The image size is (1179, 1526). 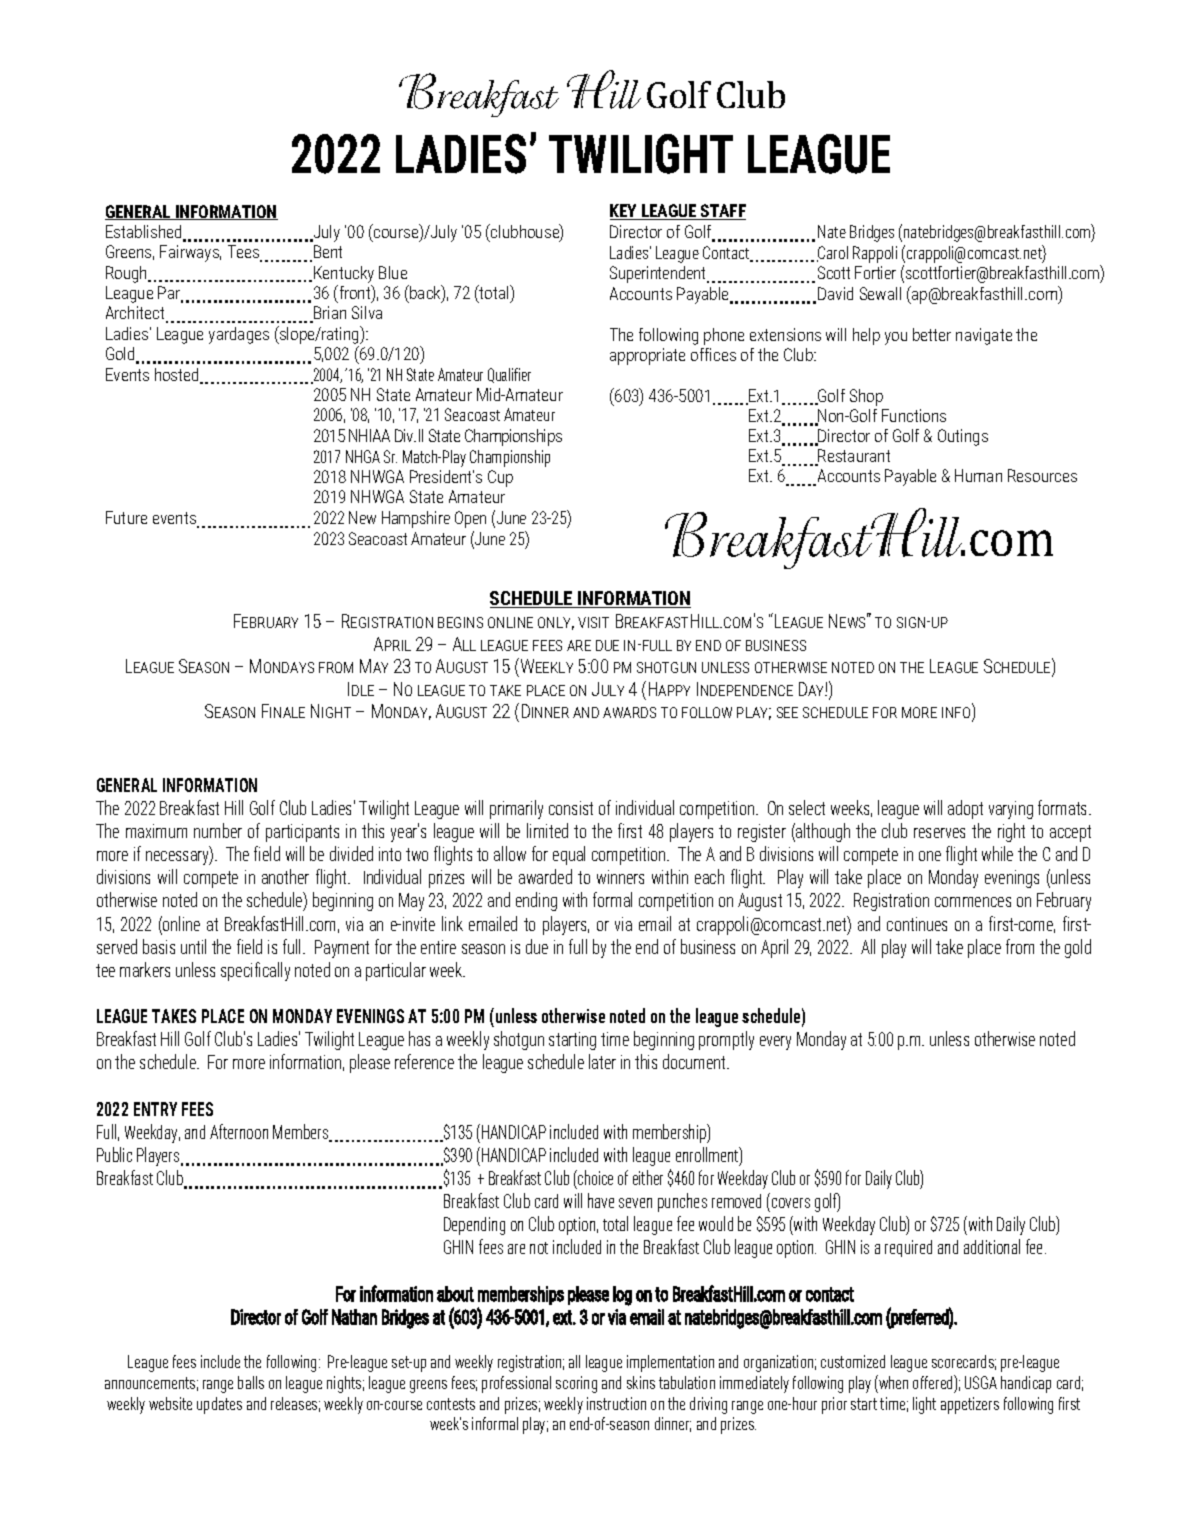 What do you see at coordinates (934, 1382) in the image?
I see `offered` at bounding box center [934, 1382].
